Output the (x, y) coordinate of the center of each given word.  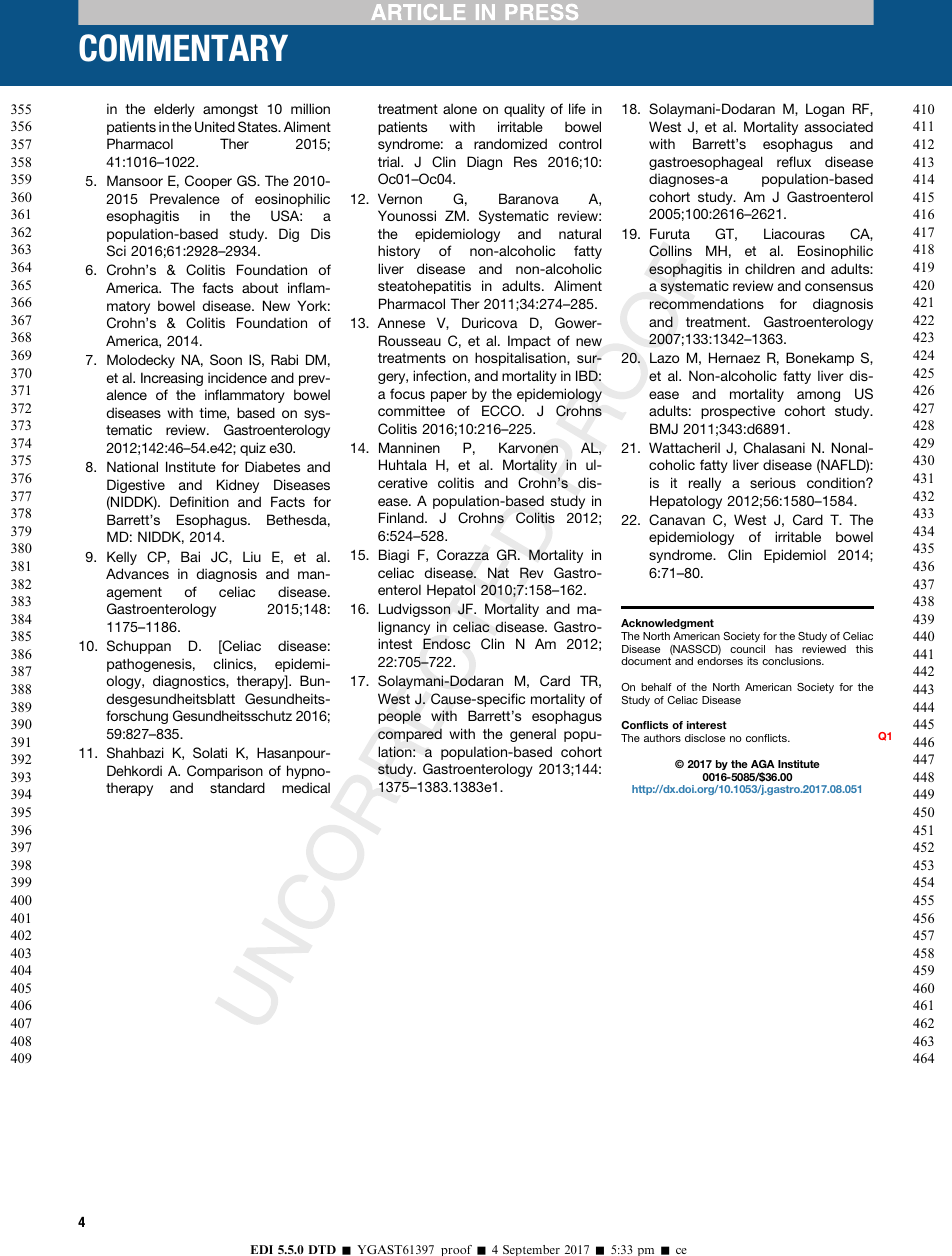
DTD (322, 1249)
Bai (190, 556)
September (531, 1250)
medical (306, 787)
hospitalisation (521, 359)
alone (460, 108)
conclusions (793, 661)
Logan (825, 110)
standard (237, 787)
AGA (763, 764)
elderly (174, 110)
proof (456, 1250)
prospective (738, 412)
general (533, 735)
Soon (226, 360)
